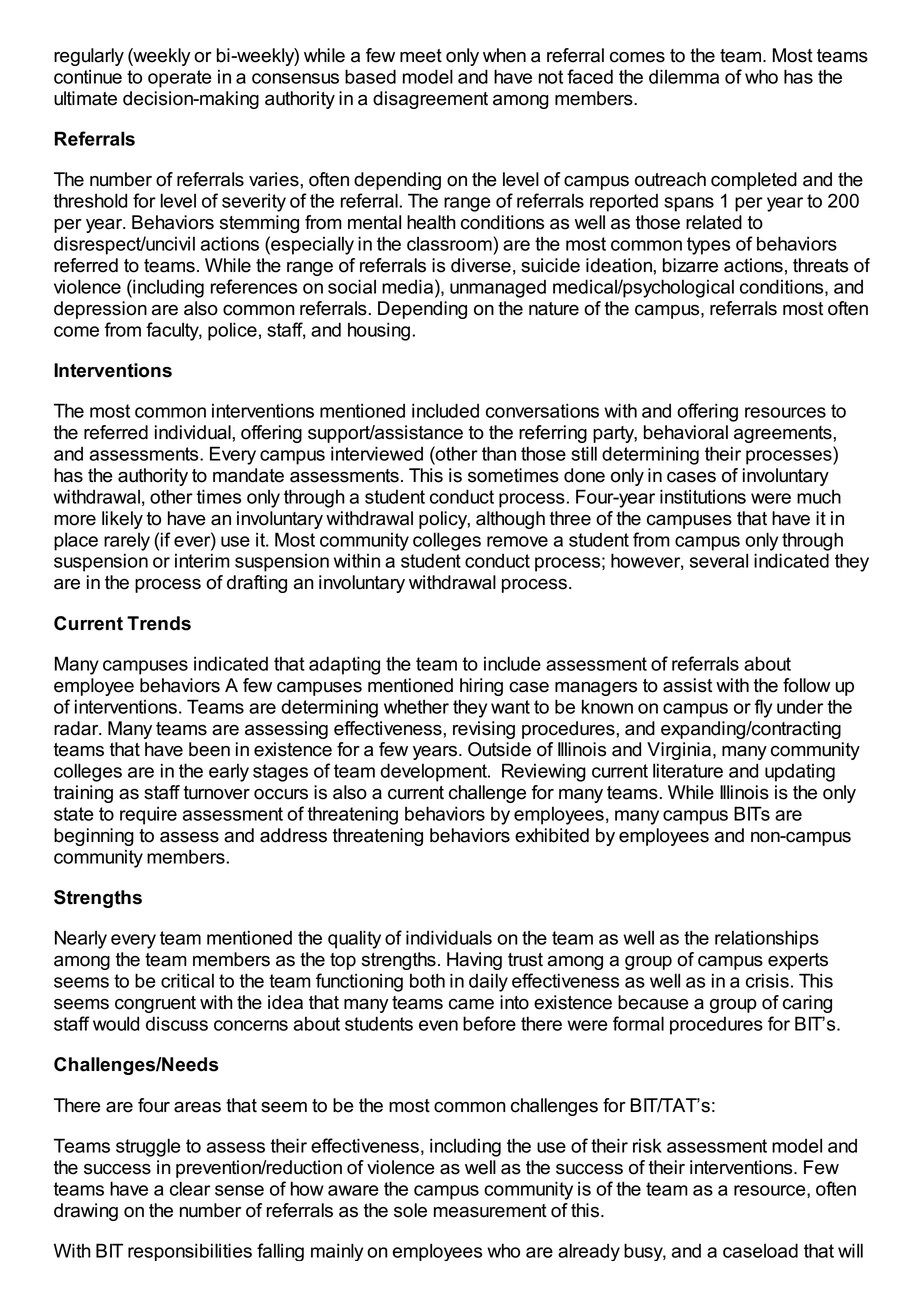 The width and height of the image is (924, 1308). I want to click on disagreement, so click(430, 100).
